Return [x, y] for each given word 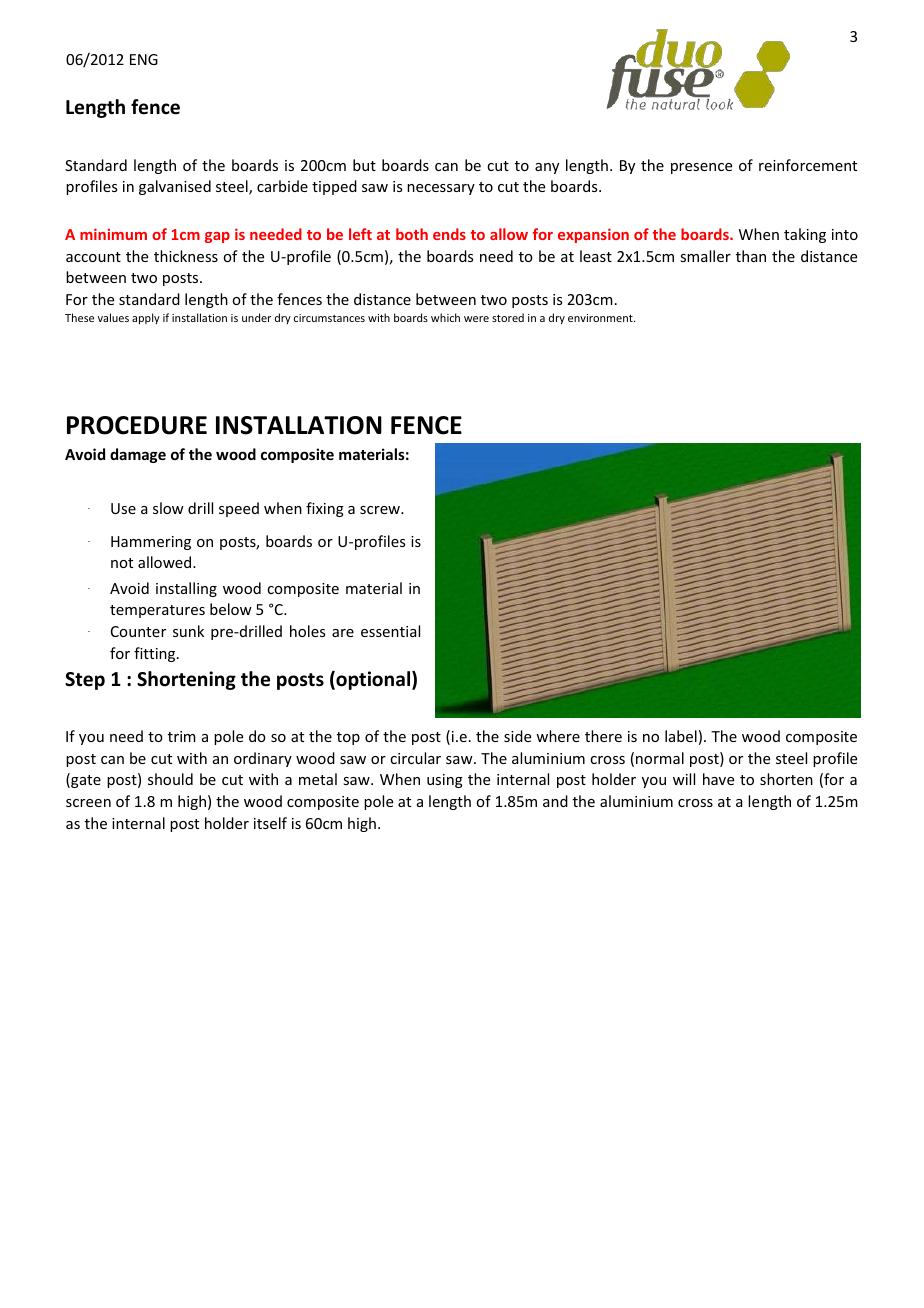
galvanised [175, 187]
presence [701, 168]
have [718, 779]
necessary [441, 189]
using [445, 781]
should [170, 779]
